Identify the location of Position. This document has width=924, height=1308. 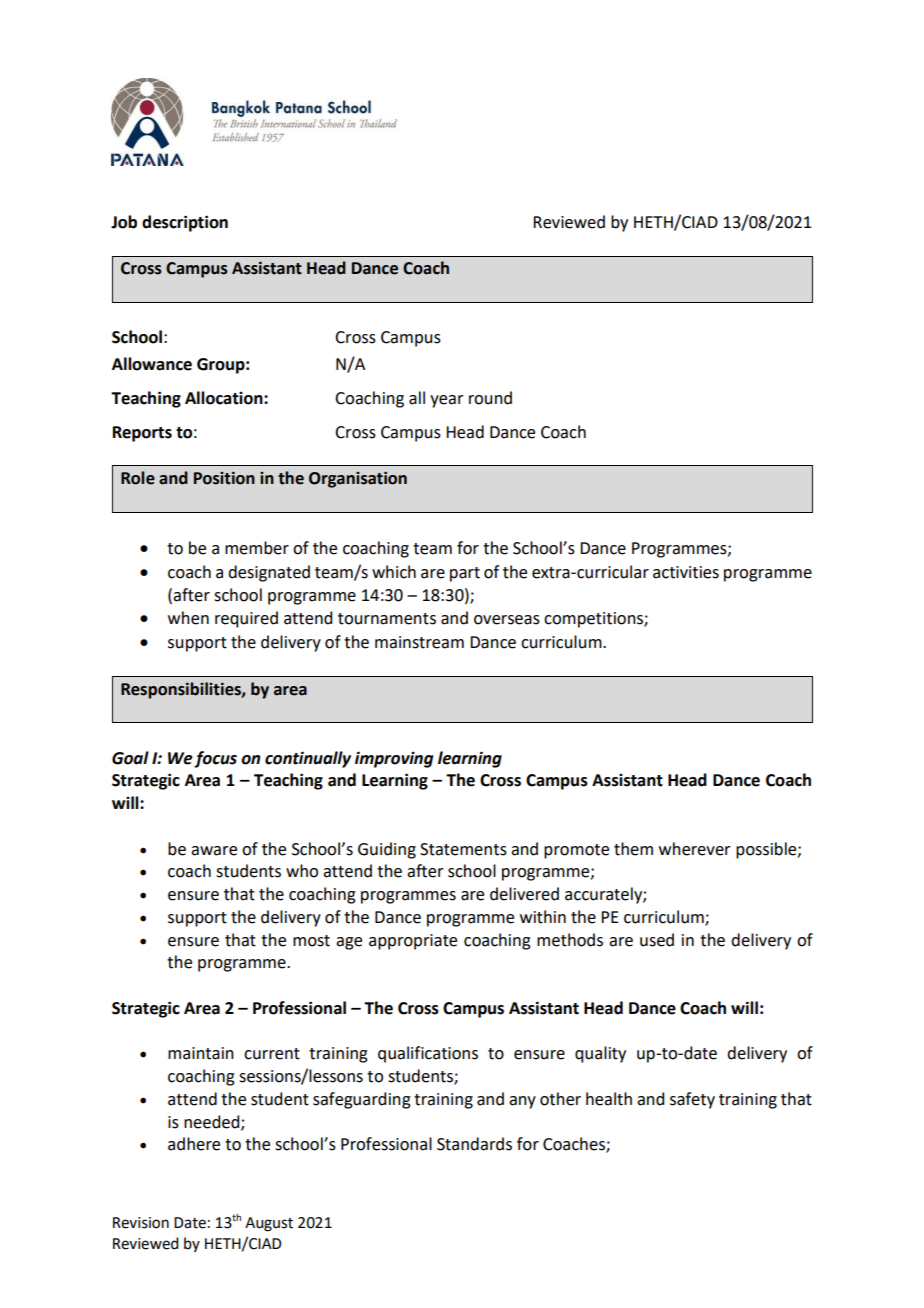
(224, 478).
